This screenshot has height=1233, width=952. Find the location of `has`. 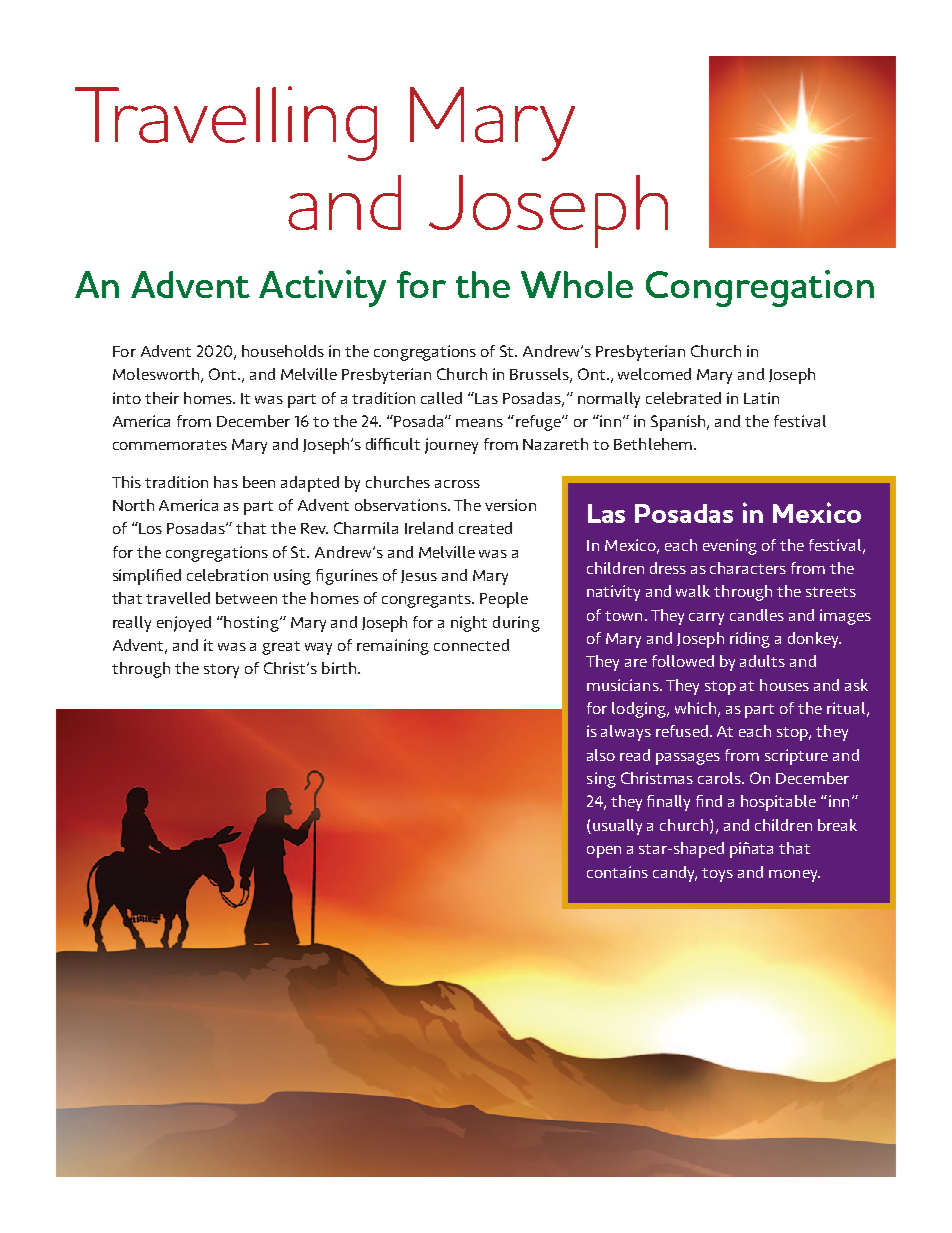

has is located at coordinates (226, 482).
